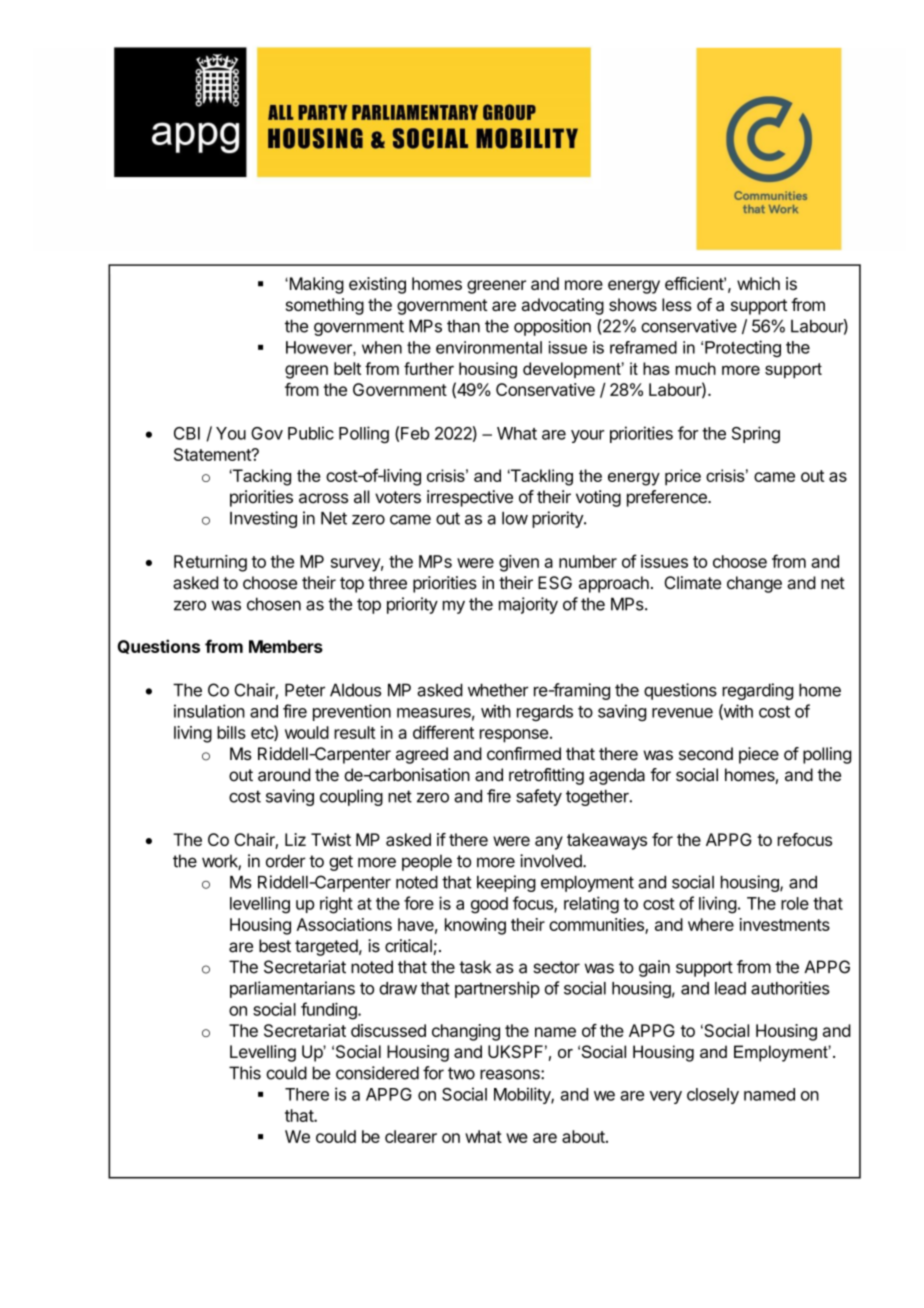 The height and width of the screenshot is (1308, 924). I want to click on Investing, so click(263, 519).
